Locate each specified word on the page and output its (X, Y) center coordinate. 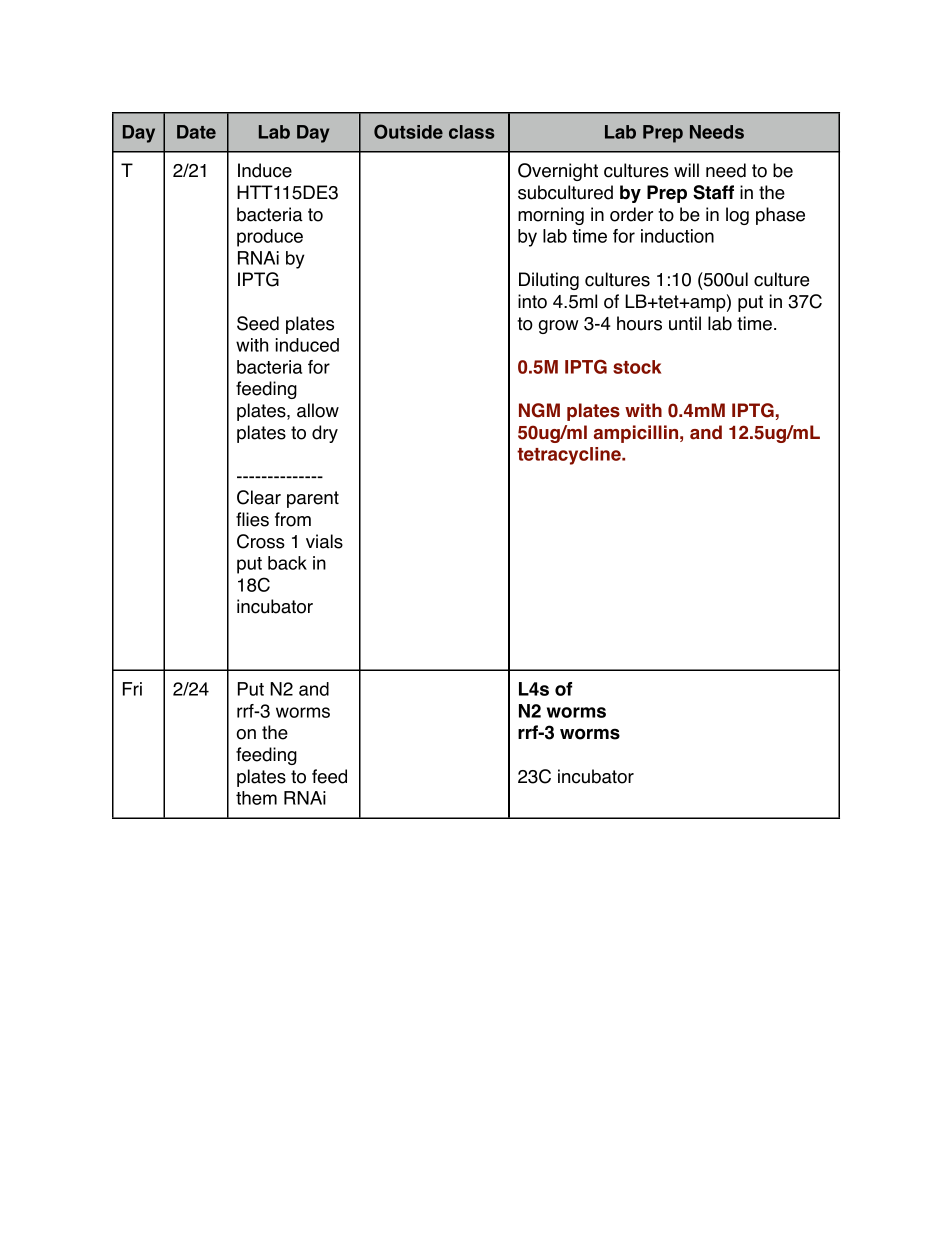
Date (196, 132)
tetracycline (570, 456)
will (686, 170)
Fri (132, 689)
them (256, 798)
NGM (539, 410)
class (472, 132)
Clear (259, 497)
